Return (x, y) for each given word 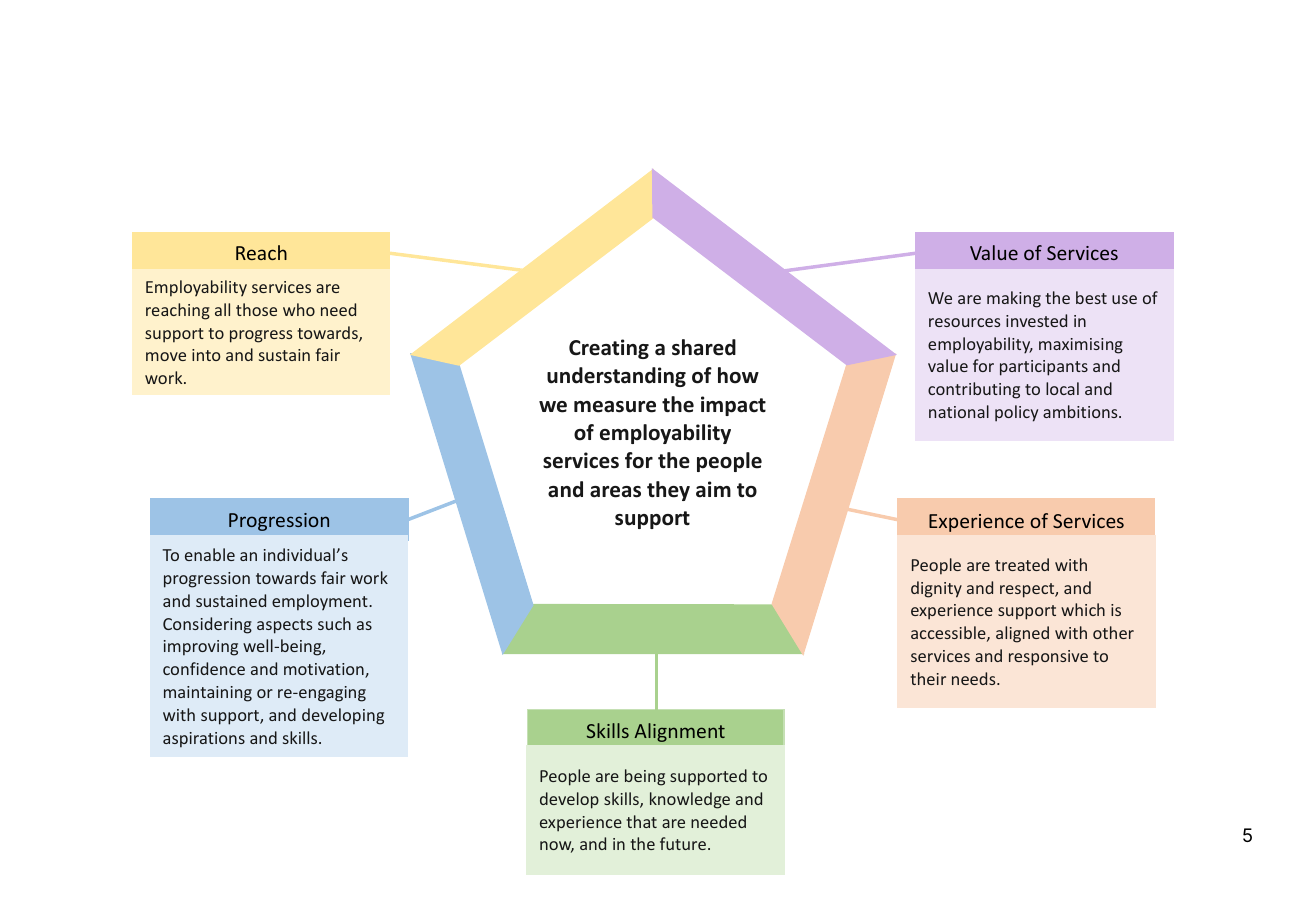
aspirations (204, 740)
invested (1036, 320)
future (683, 843)
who (299, 309)
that (641, 821)
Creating (609, 349)
